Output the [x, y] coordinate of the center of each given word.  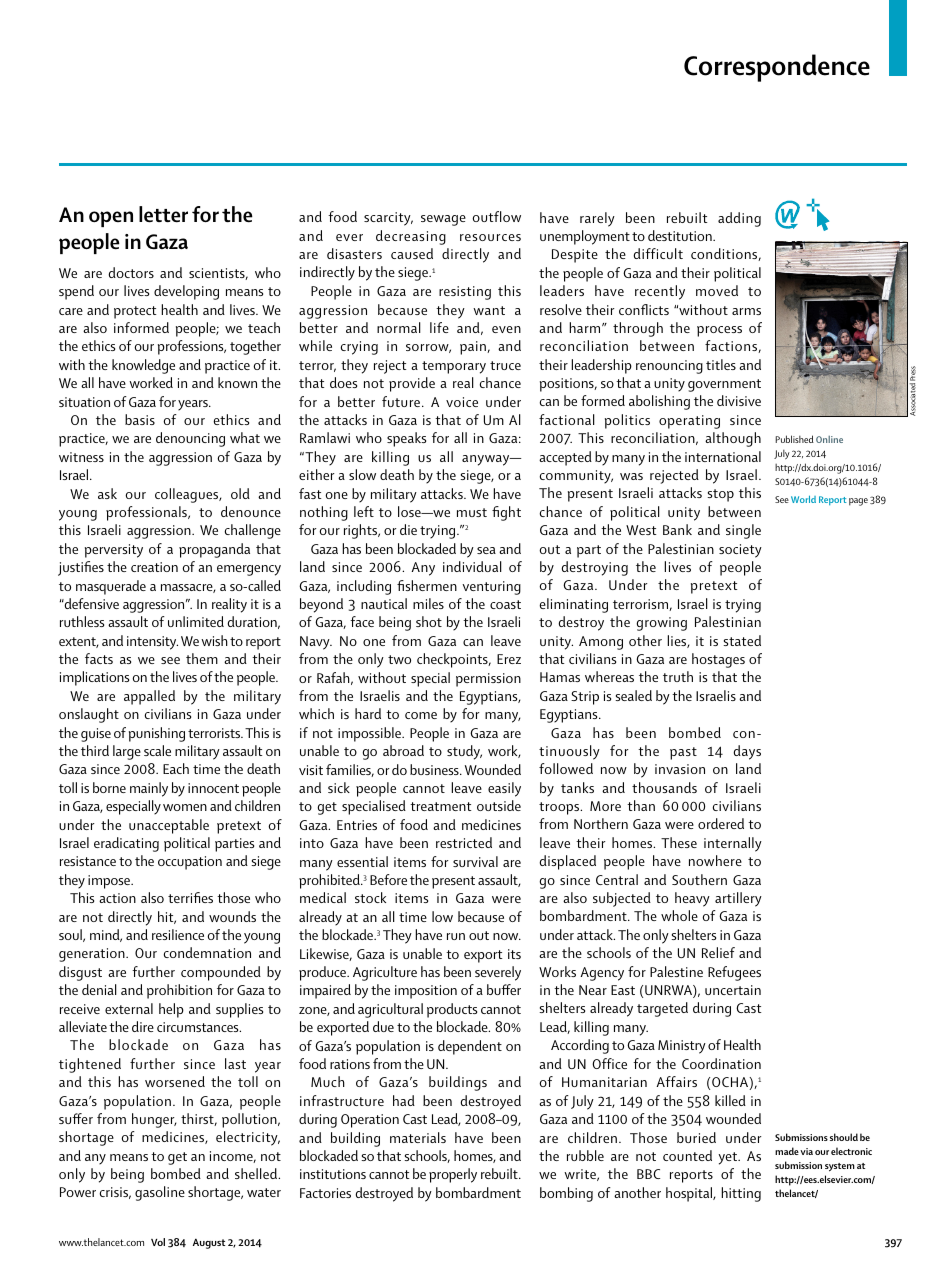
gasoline [160, 1193]
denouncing [190, 439]
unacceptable [169, 826]
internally [733, 844]
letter [163, 214]
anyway [487, 460]
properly [453, 1175]
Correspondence [777, 68]
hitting [741, 1194]
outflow [496, 216]
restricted [464, 842]
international [723, 456]
